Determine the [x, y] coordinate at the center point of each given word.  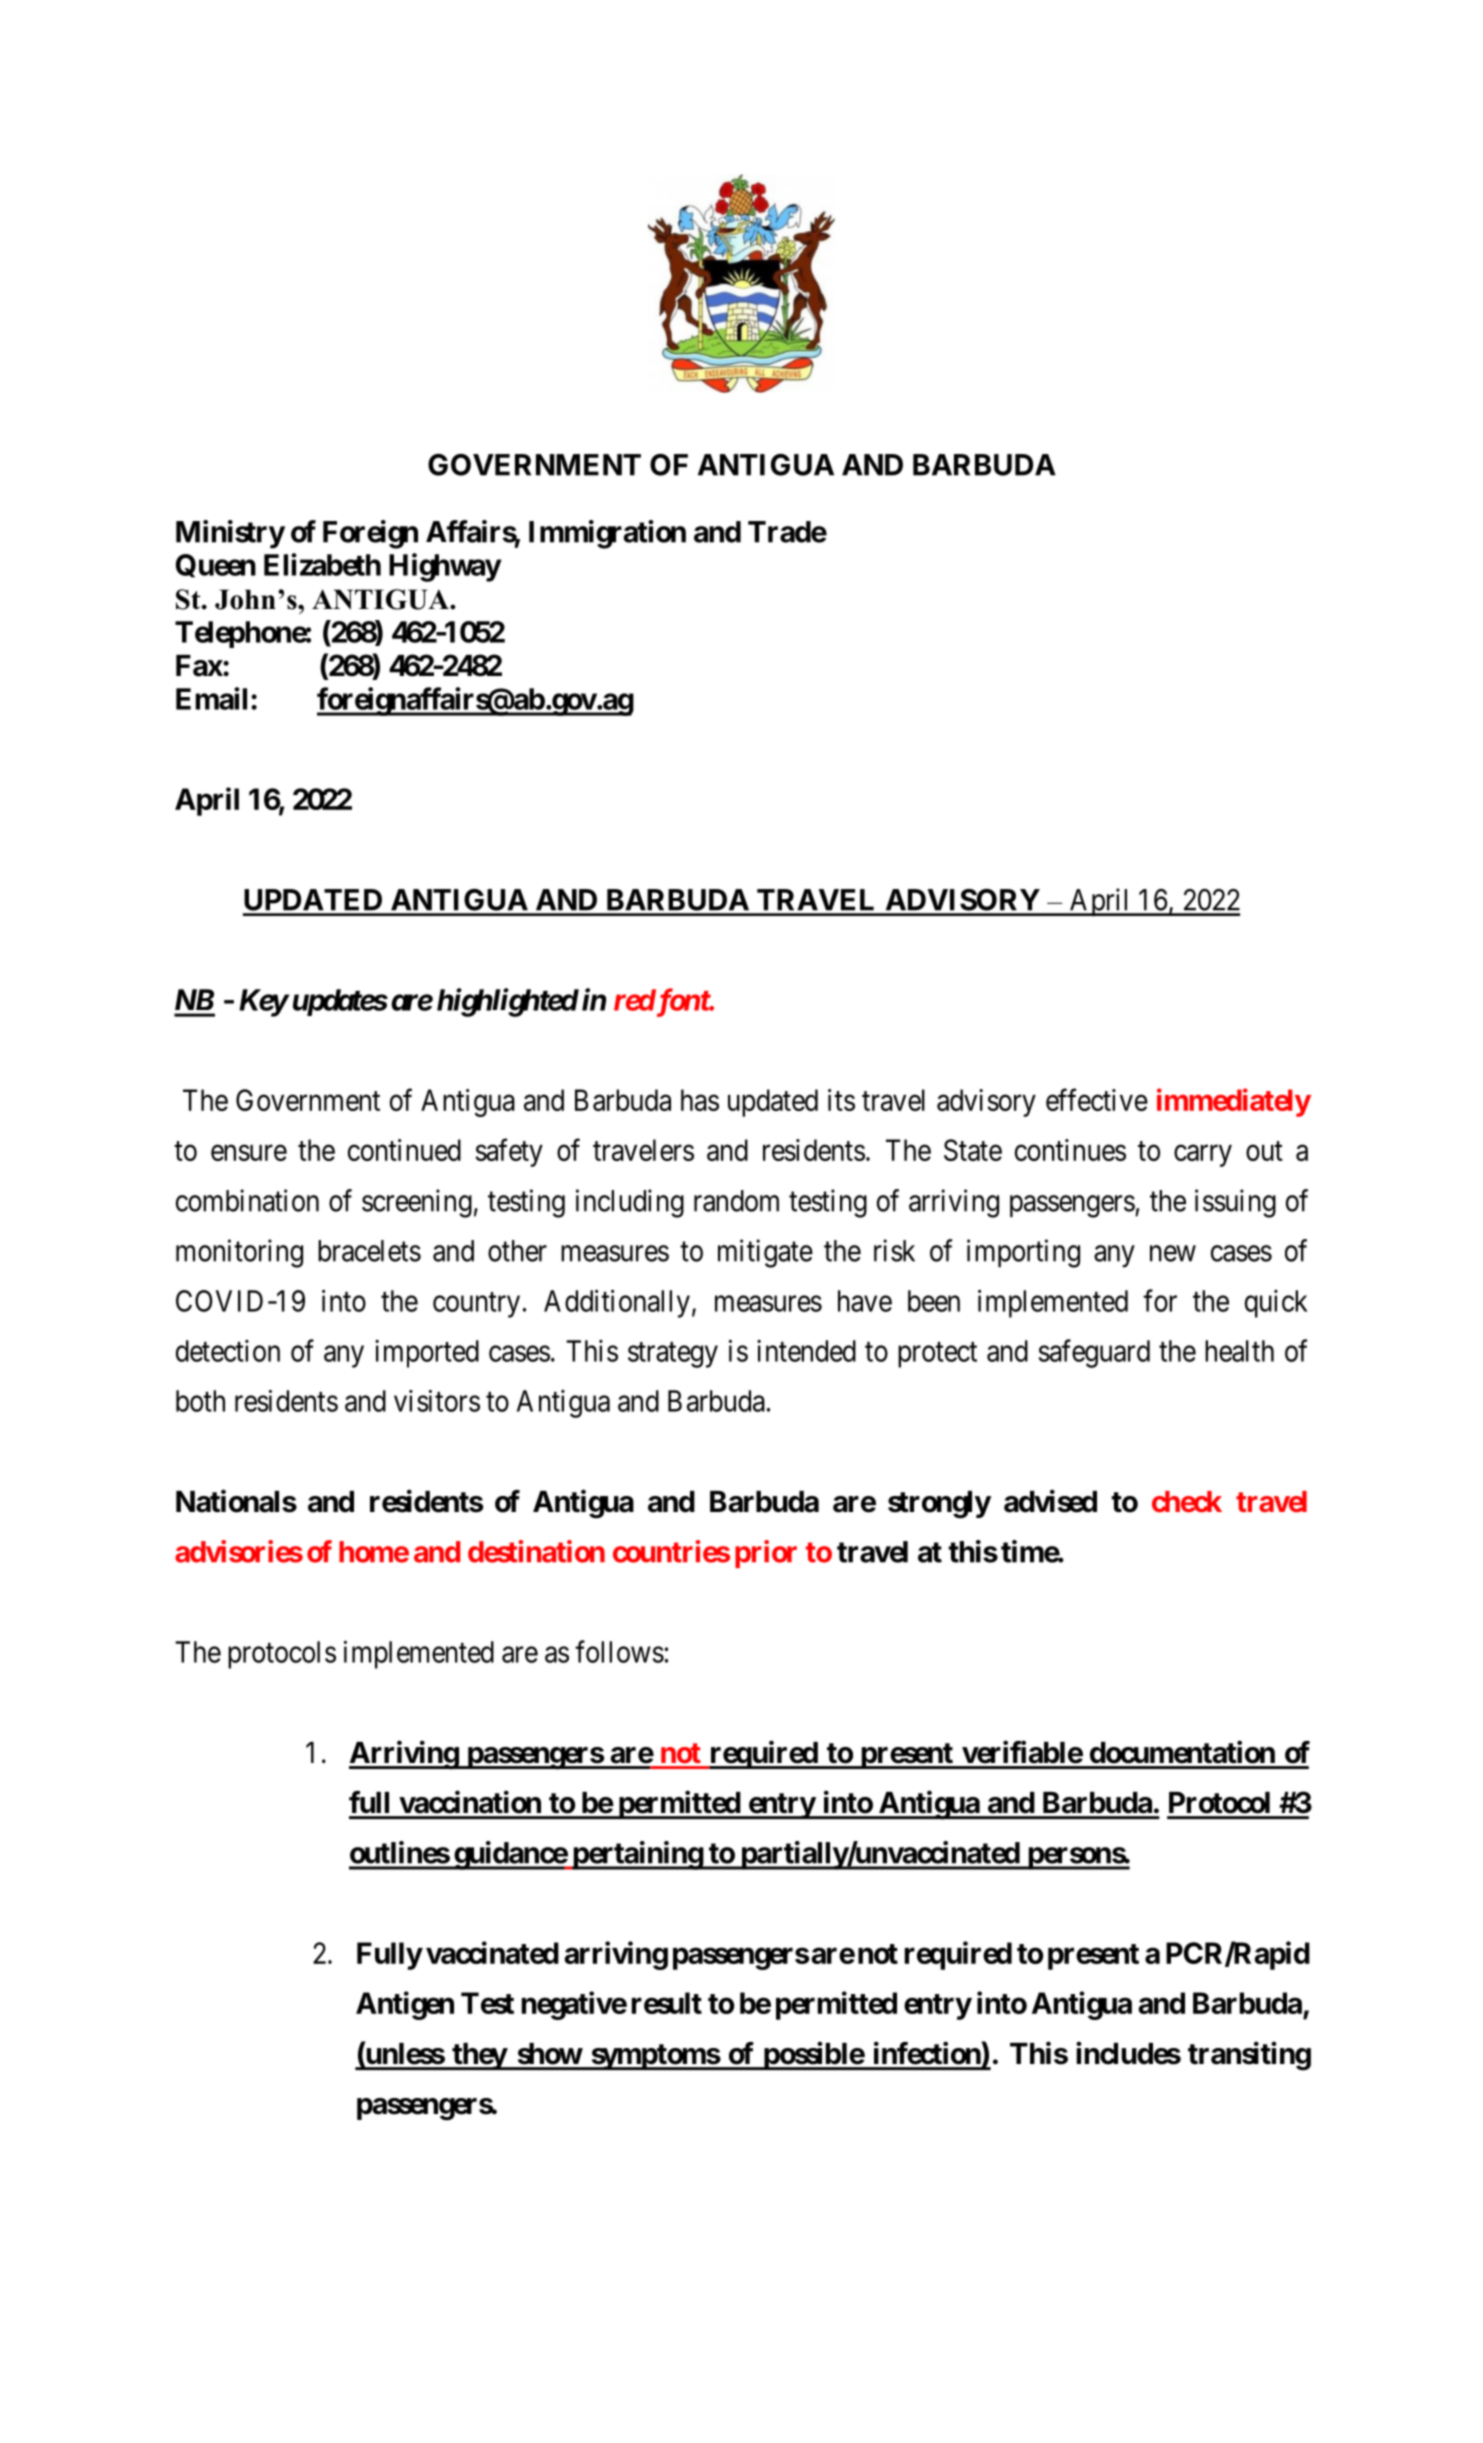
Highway [445, 567]
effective [1097, 1099]
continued [404, 1150]
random [736, 1201]
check [1187, 1502]
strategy [673, 1355]
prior [766, 1554]
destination [536, 1551]
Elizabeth [322, 564]
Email [211, 698]
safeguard [1094, 1353]
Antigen [405, 2005]
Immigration [607, 534]
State [973, 1150]
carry [1203, 1156]
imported [427, 1354]
